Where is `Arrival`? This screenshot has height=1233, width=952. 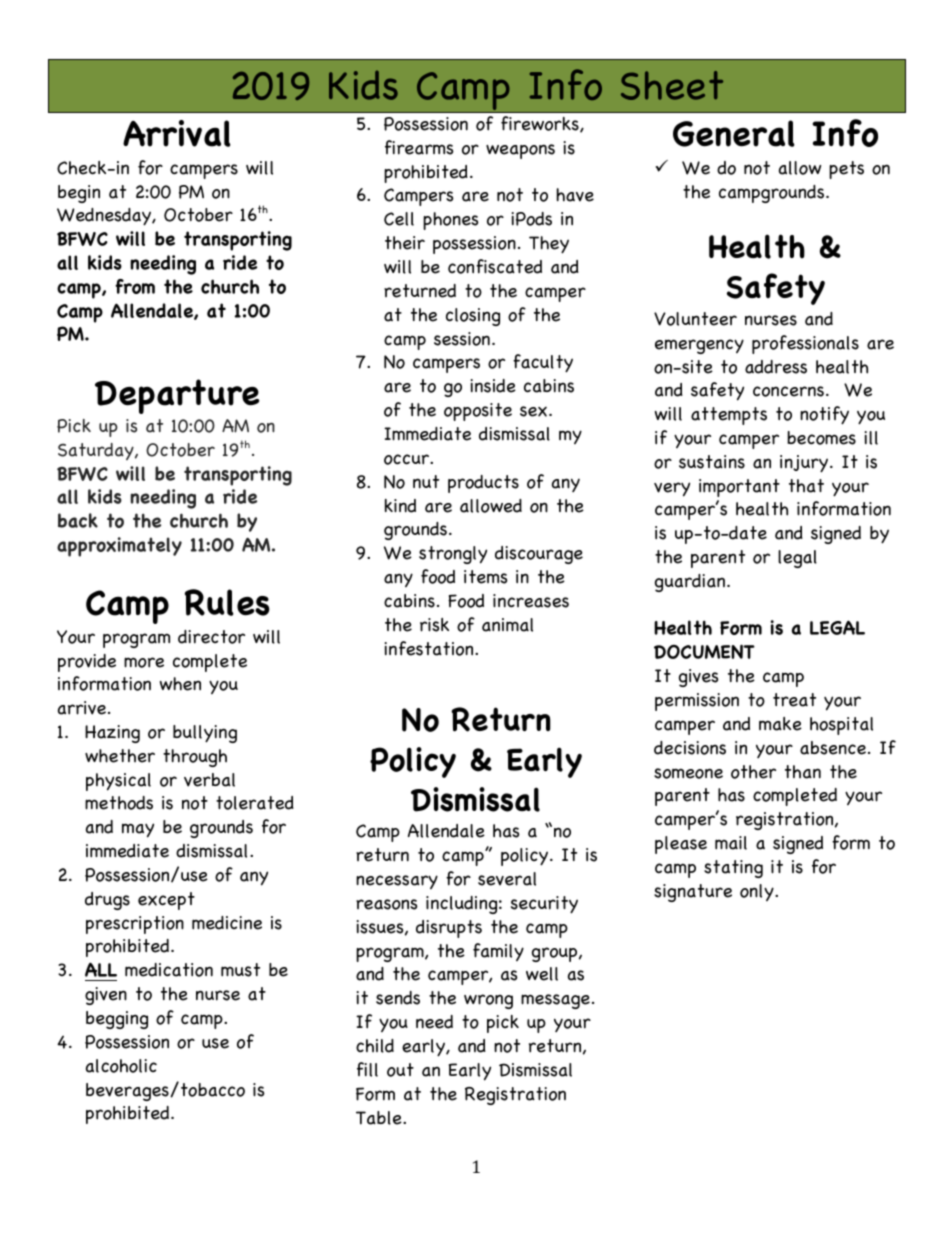 Arrival is located at coordinates (177, 133).
